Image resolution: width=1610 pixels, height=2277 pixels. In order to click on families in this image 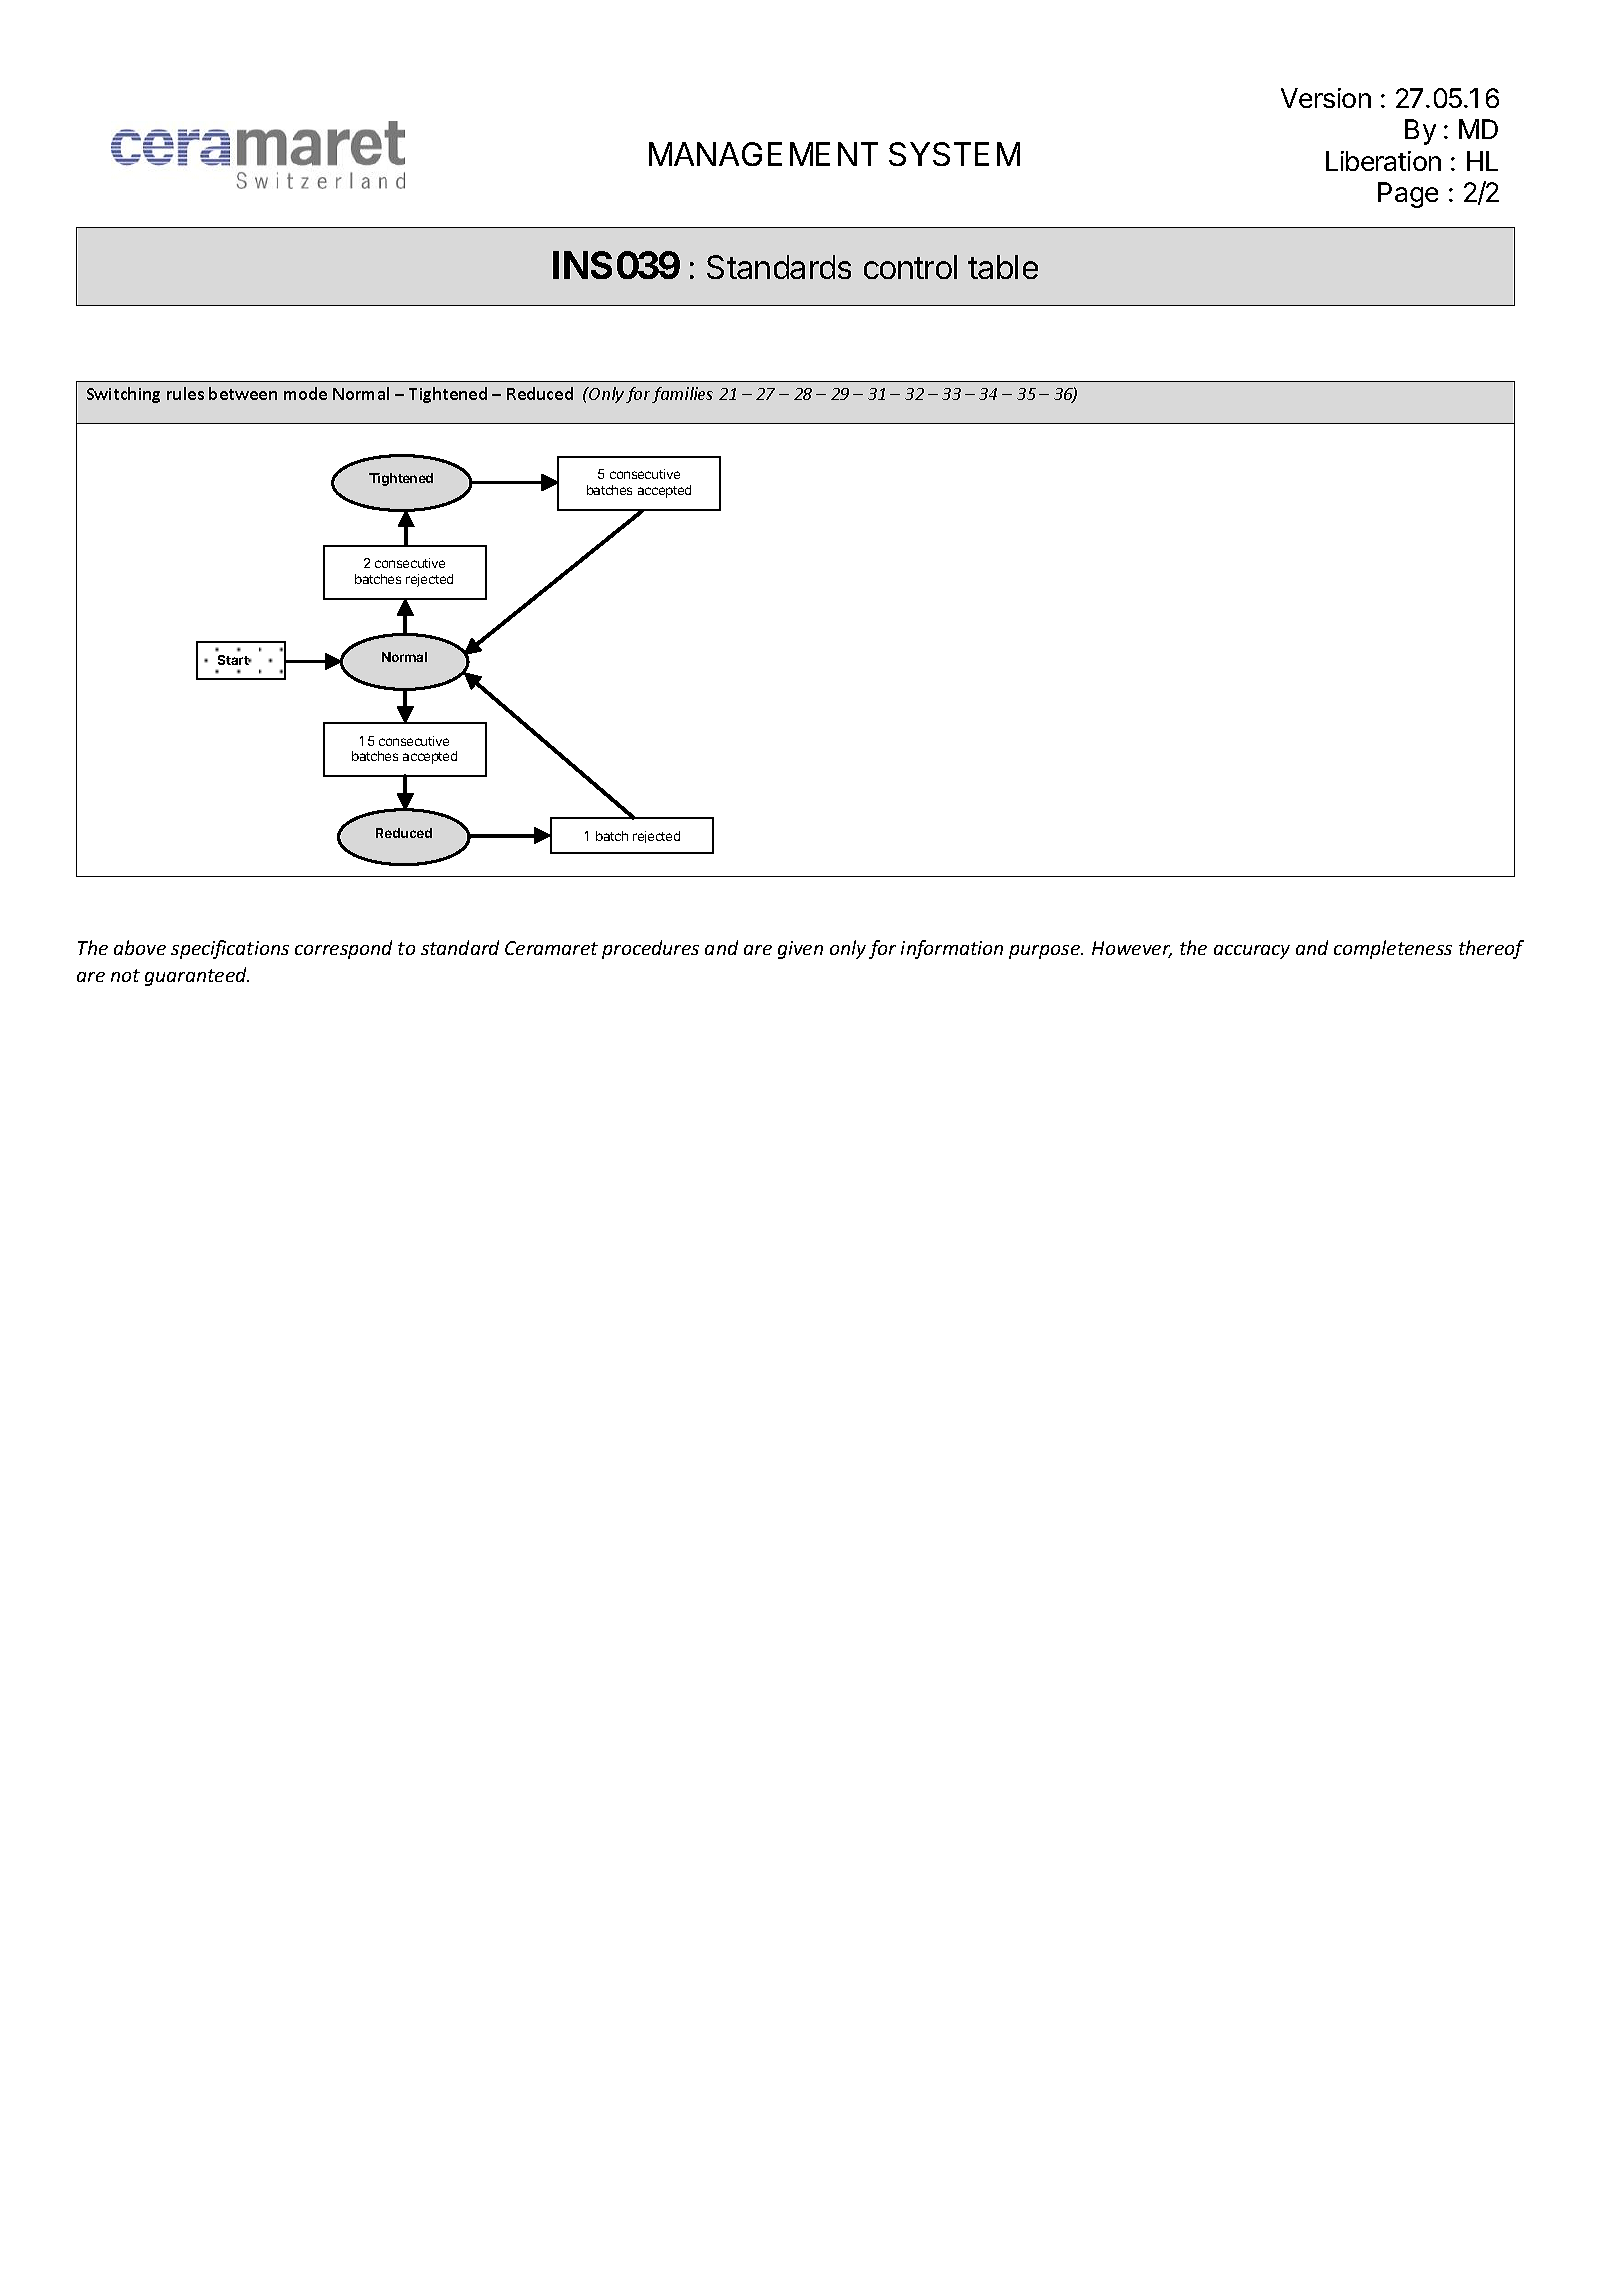, I will do `click(682, 395)`.
